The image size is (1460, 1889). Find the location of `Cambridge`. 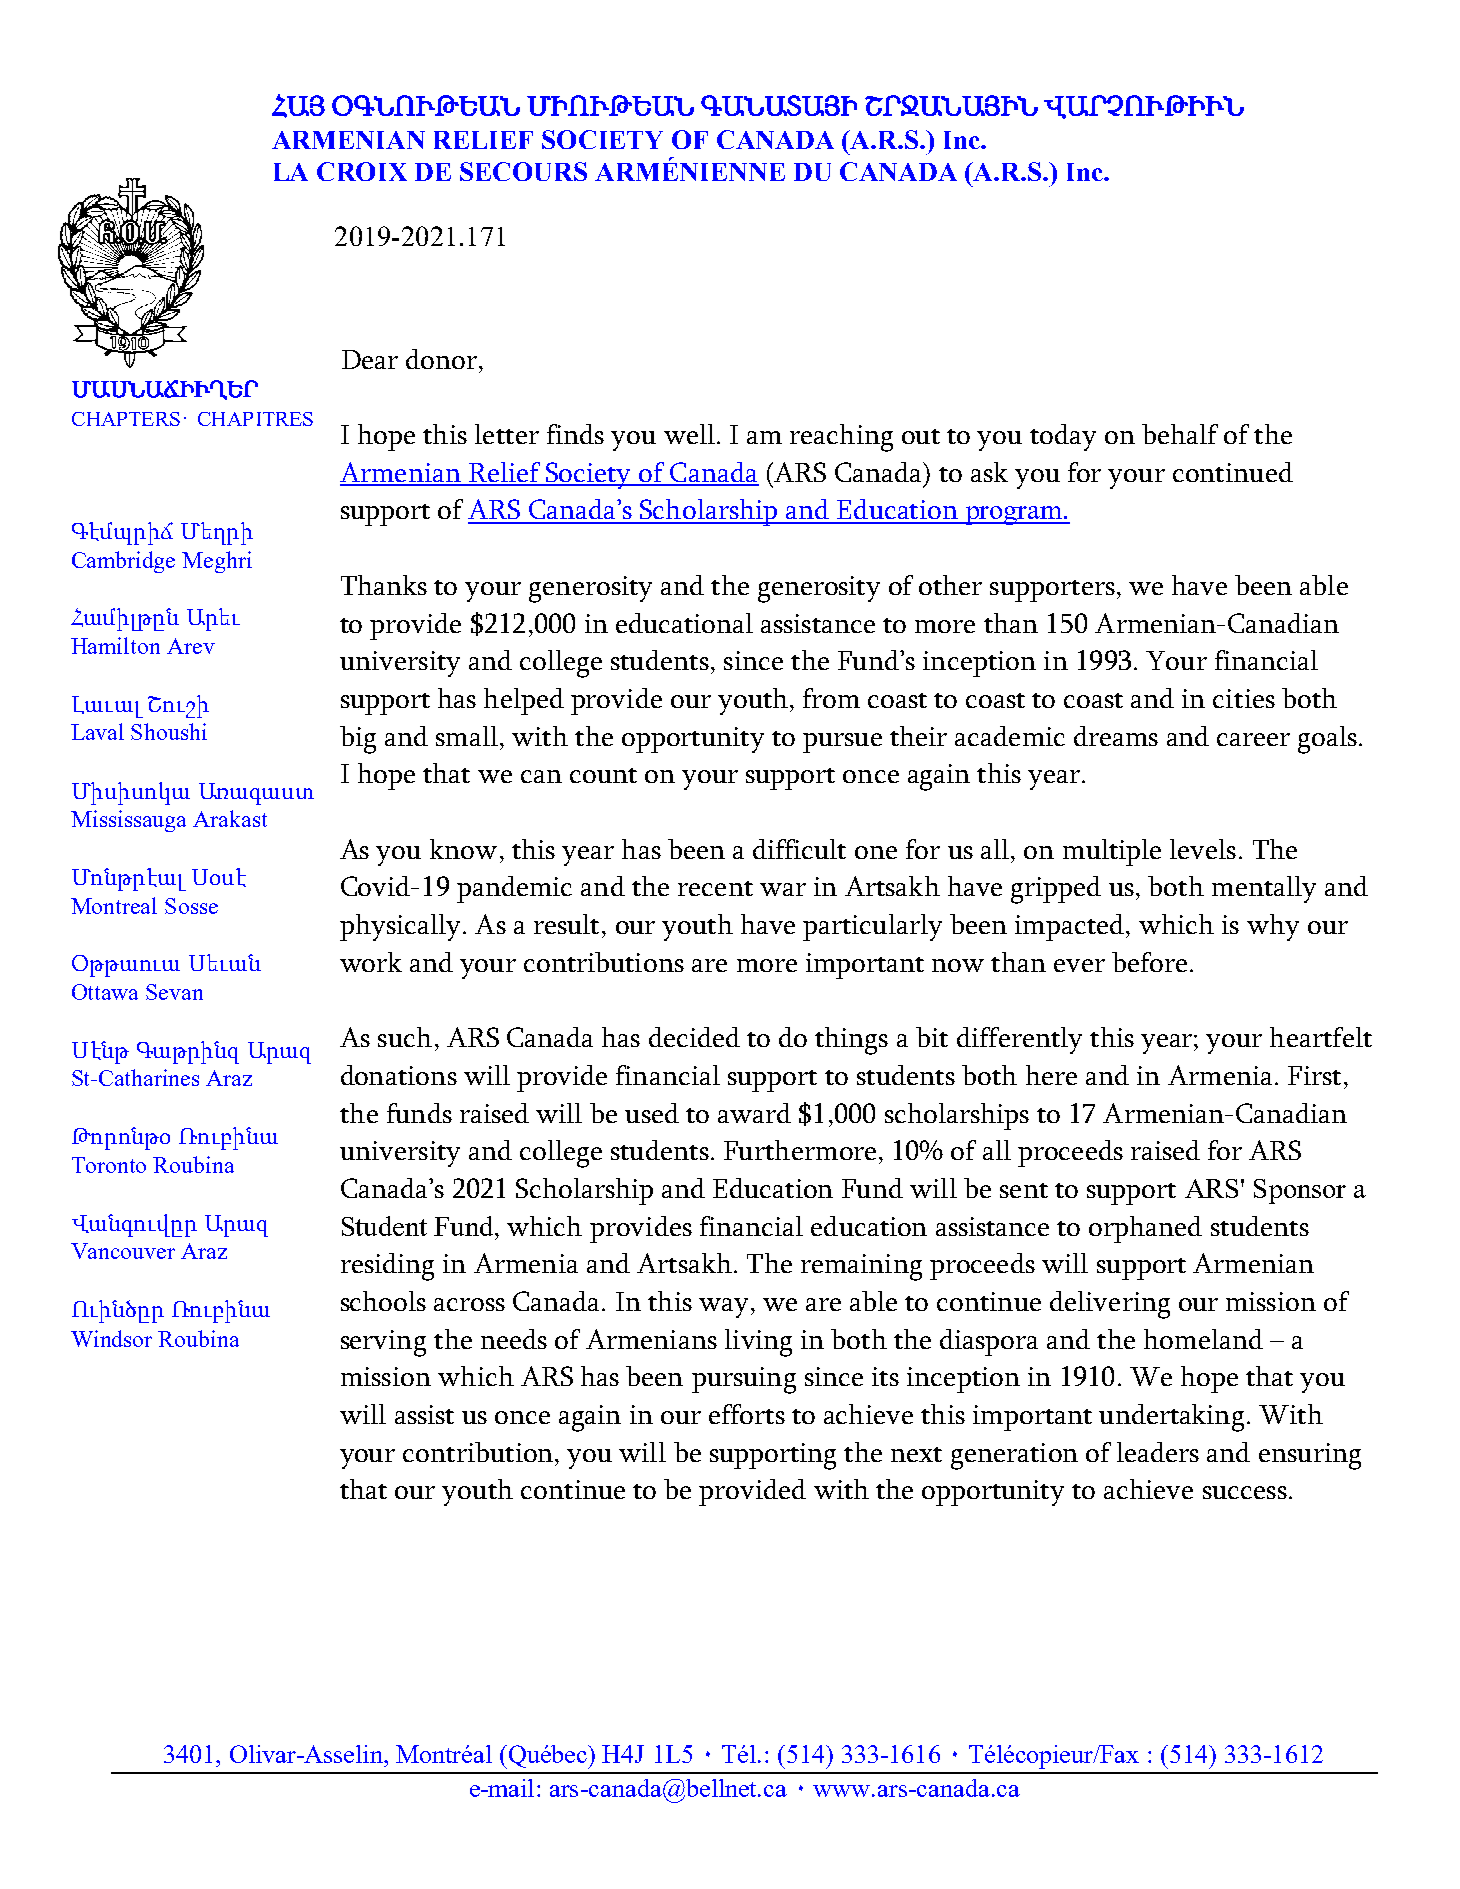

Cambridge is located at coordinates (123, 562).
